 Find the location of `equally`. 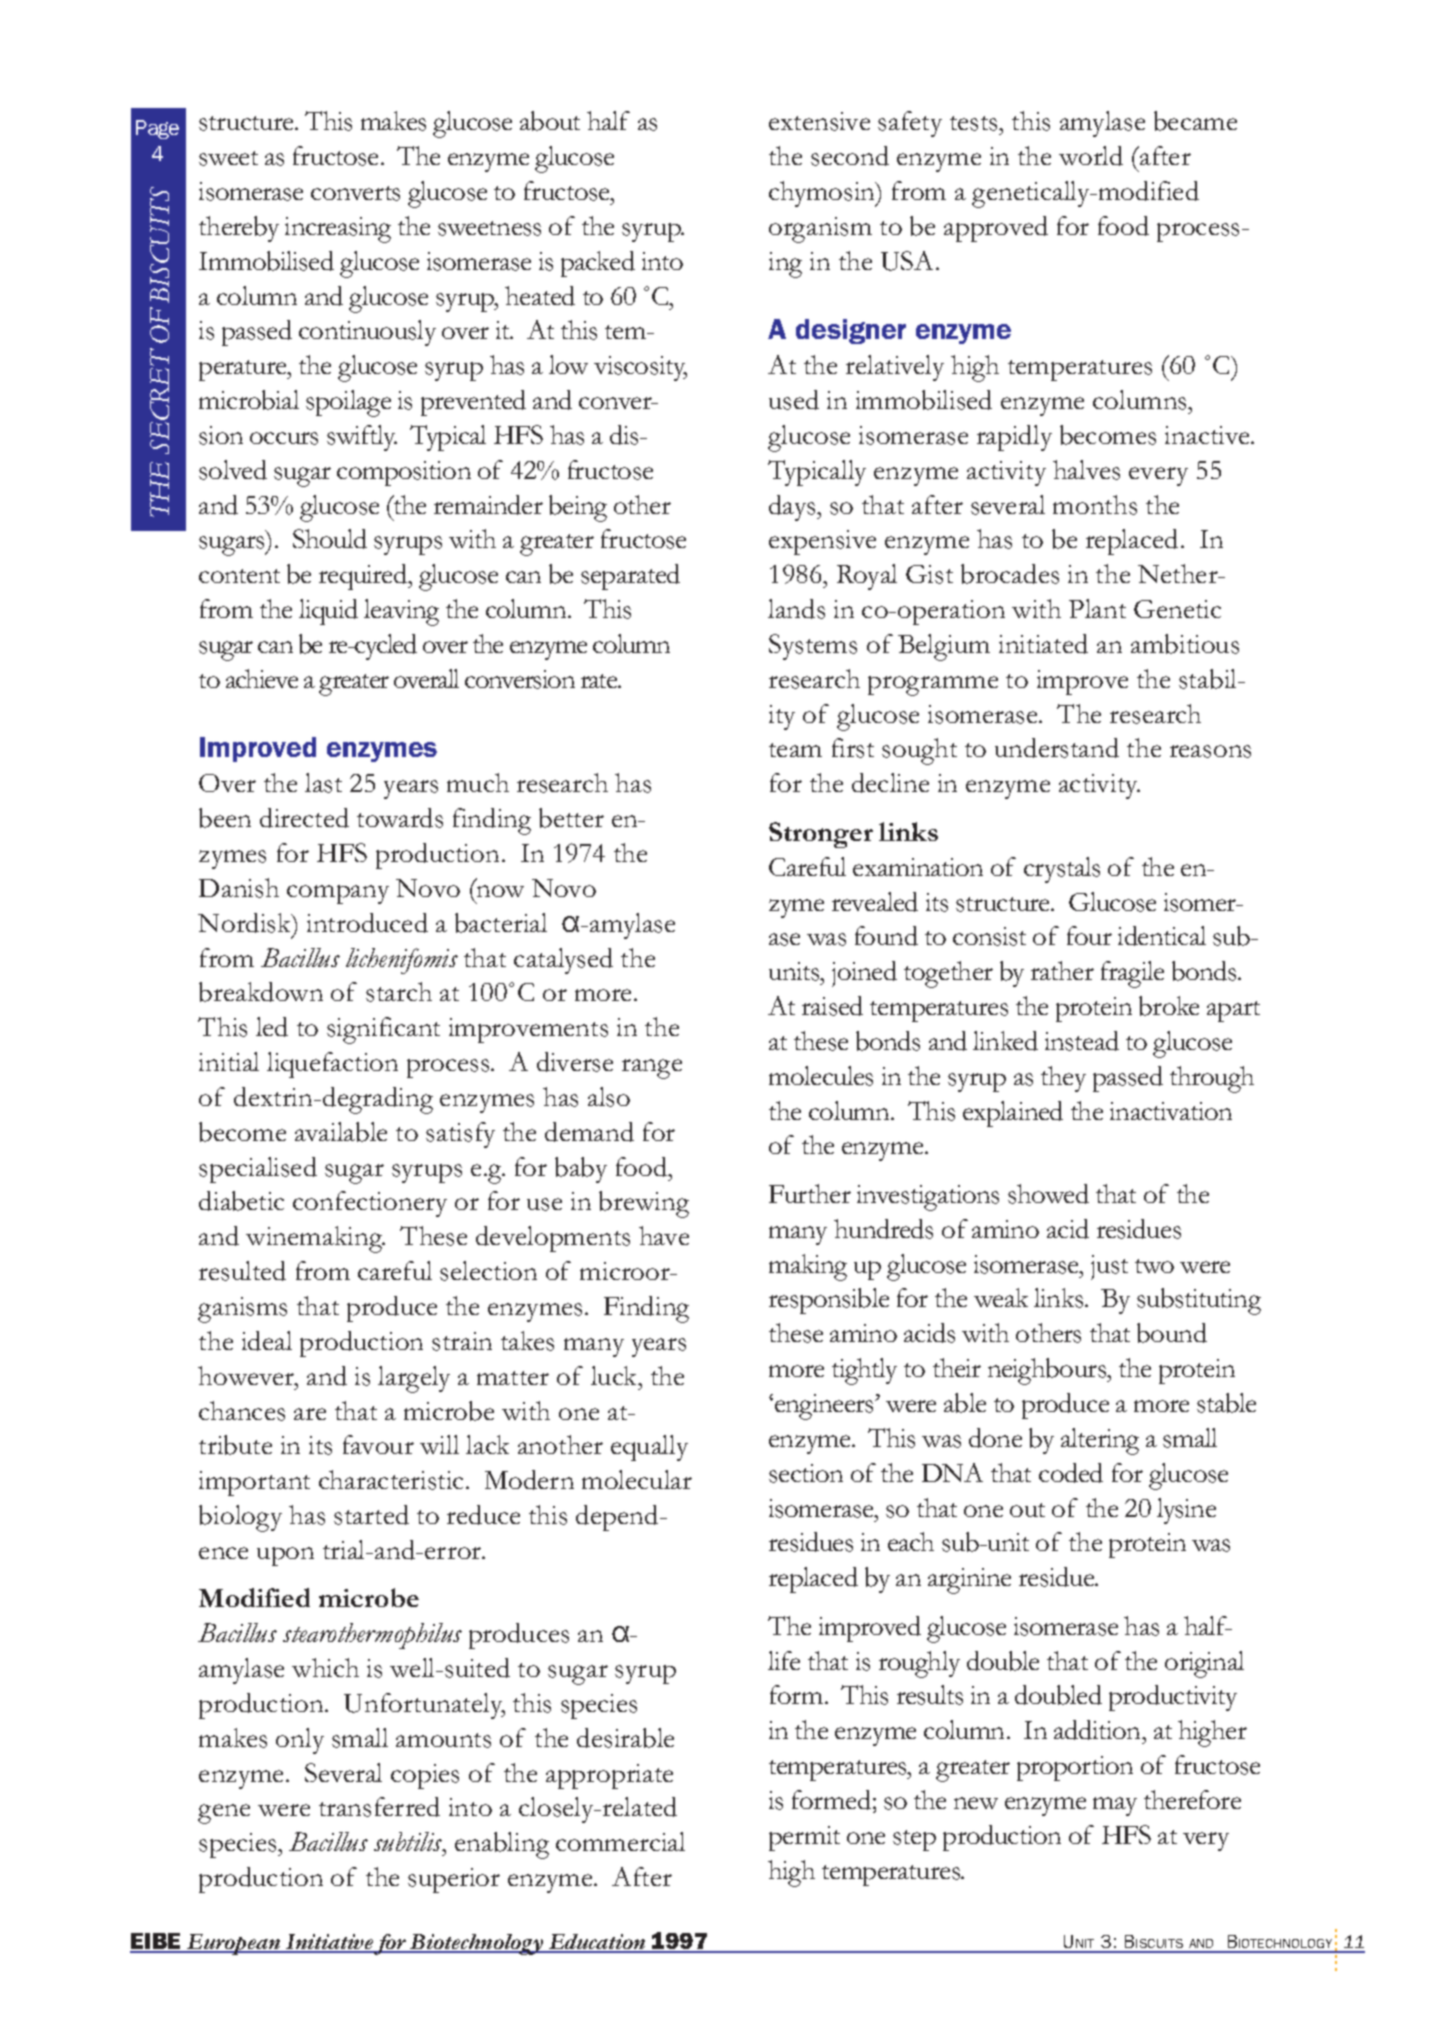

equally is located at coordinates (649, 1448).
